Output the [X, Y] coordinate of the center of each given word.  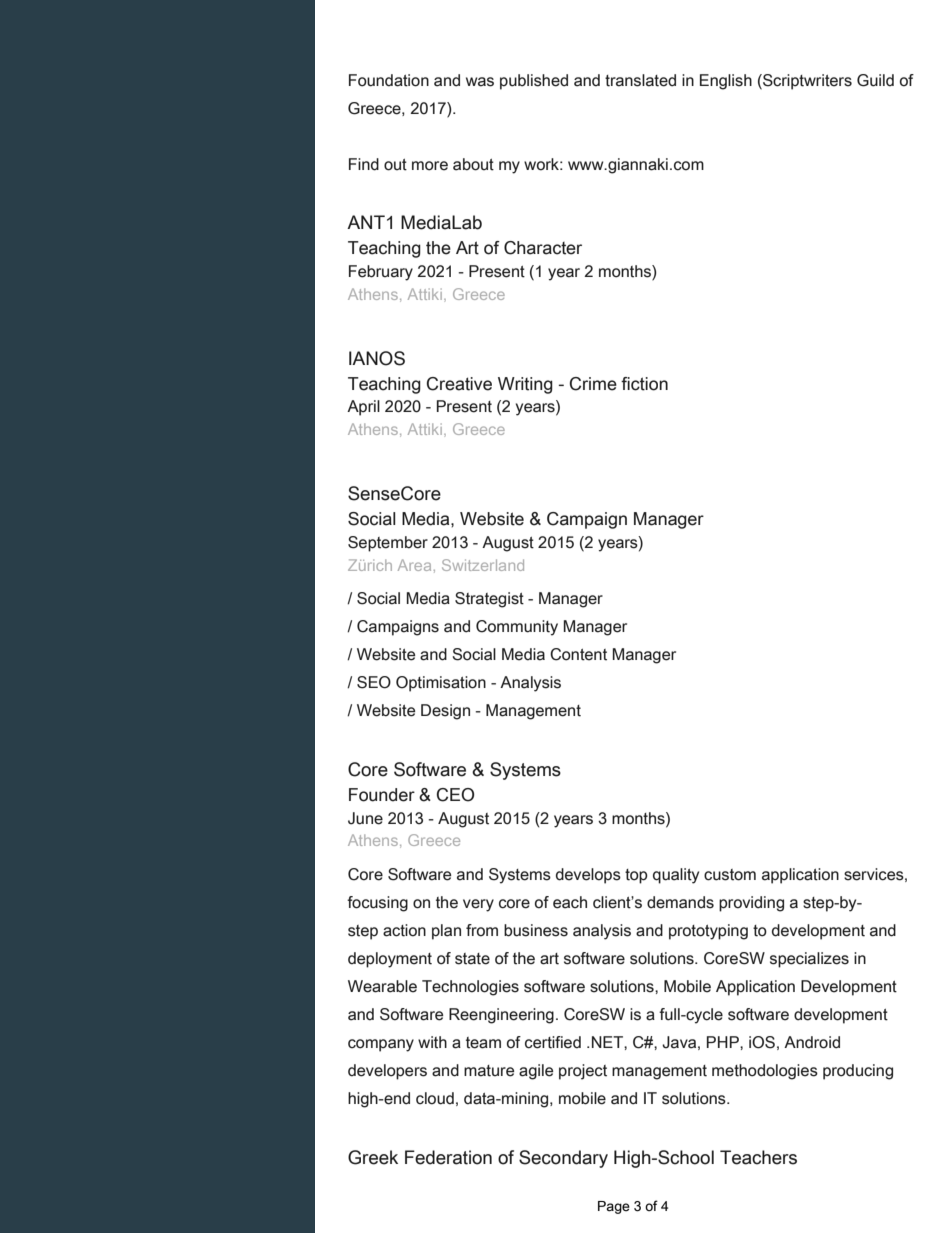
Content [578, 654]
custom [730, 875]
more [430, 166]
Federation [448, 1157]
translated [640, 80]
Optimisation [441, 684]
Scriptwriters [806, 82]
